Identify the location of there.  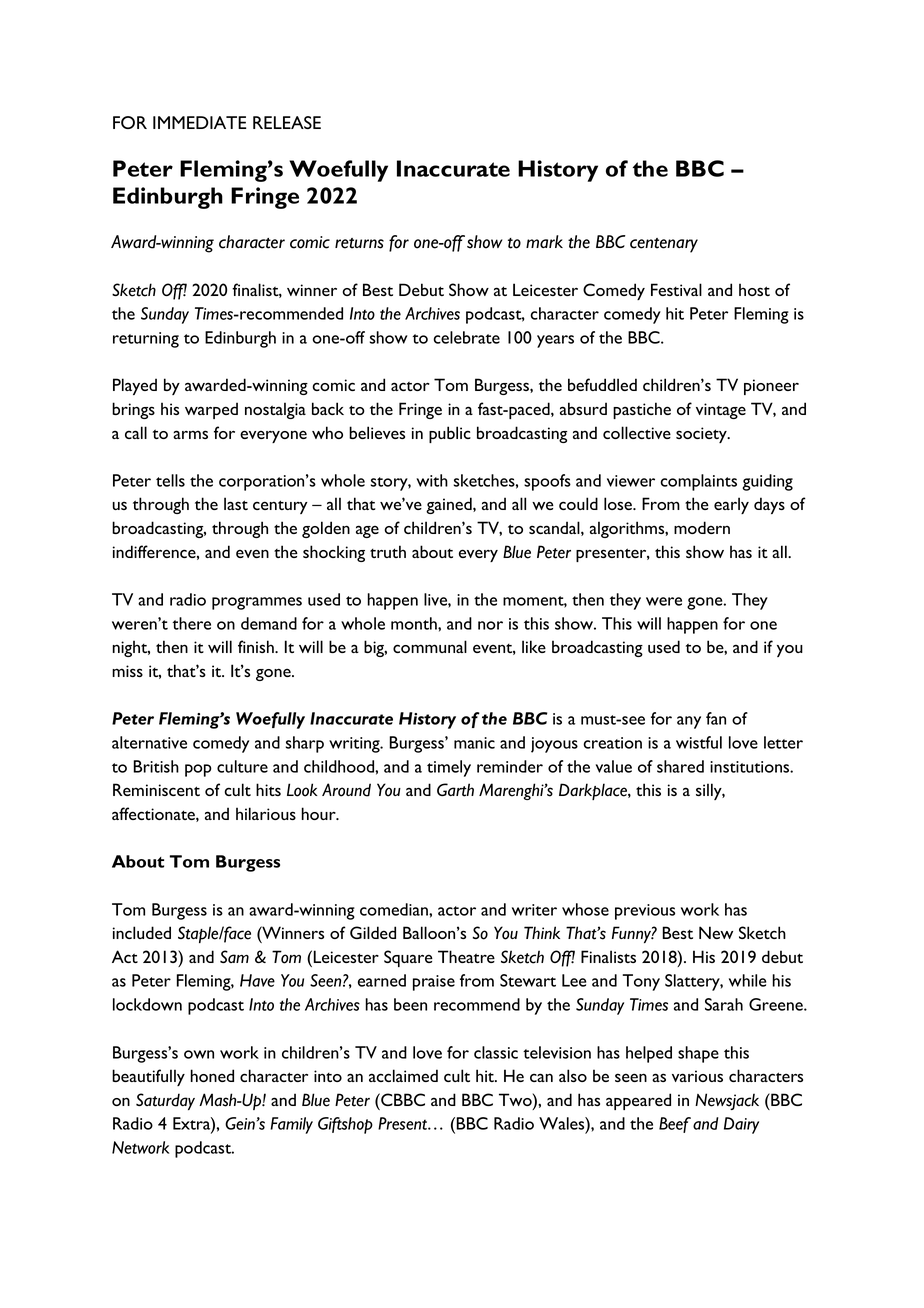
(191, 623).
